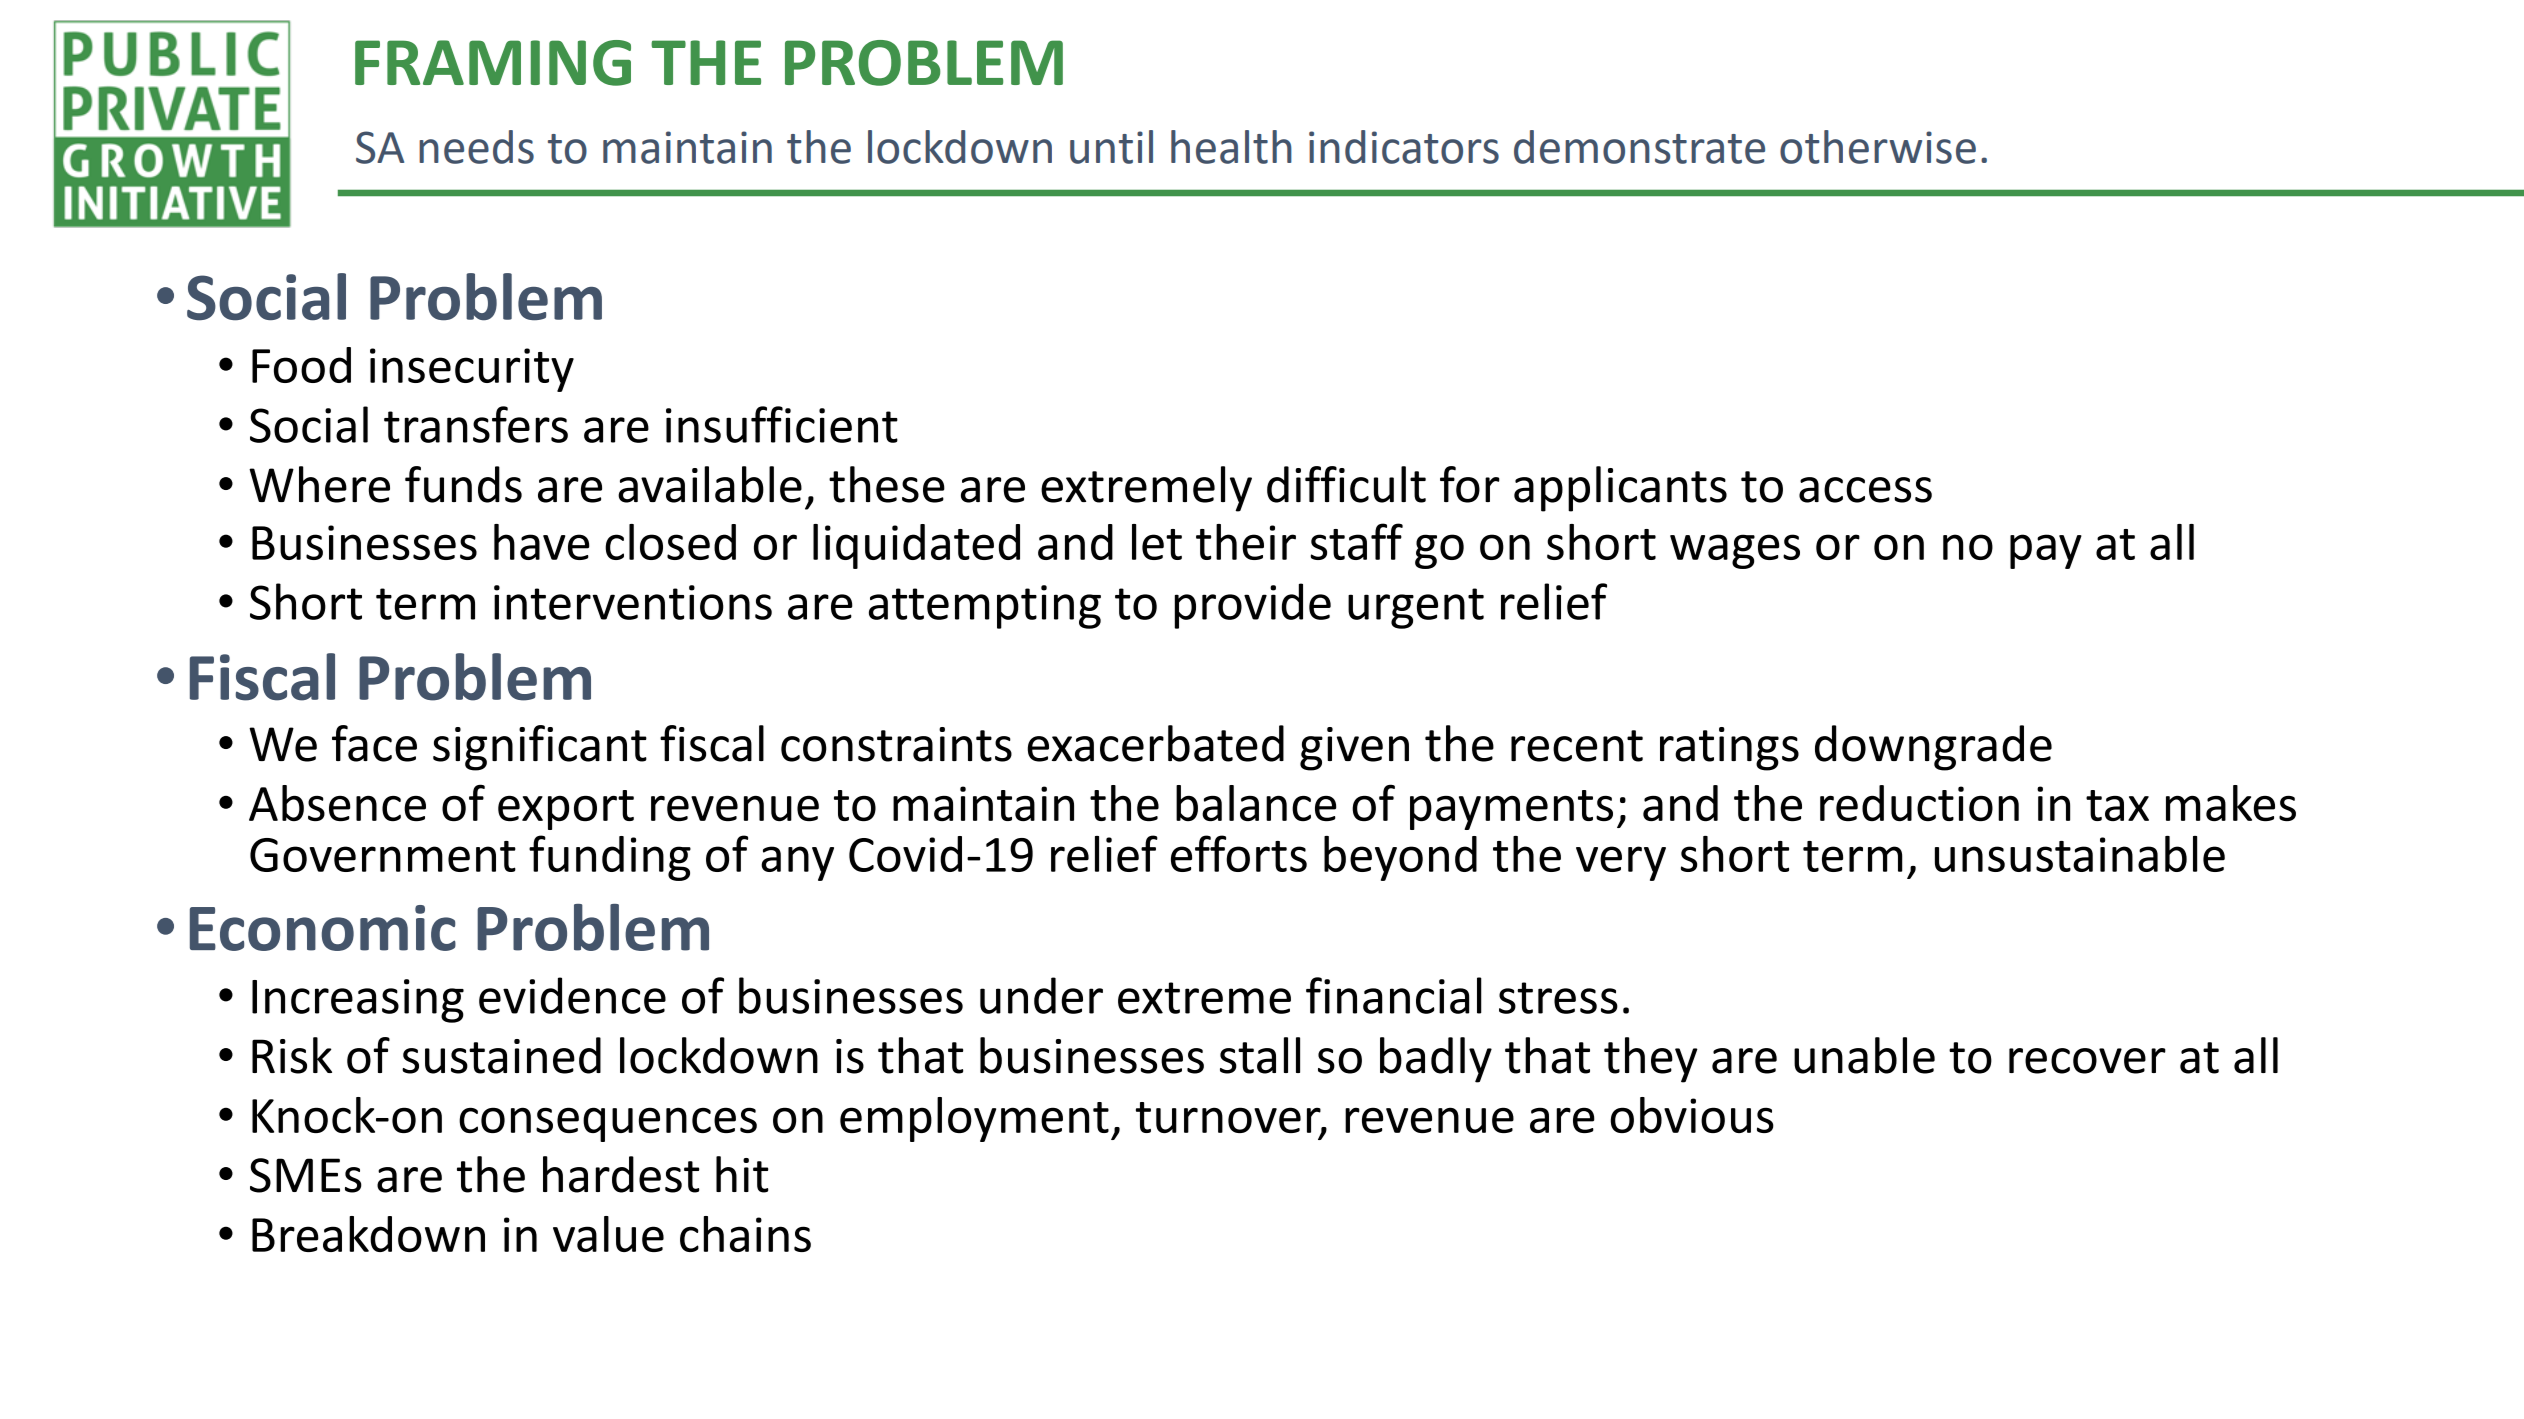  What do you see at coordinates (1231, 147) in the screenshot?
I see `health` at bounding box center [1231, 147].
